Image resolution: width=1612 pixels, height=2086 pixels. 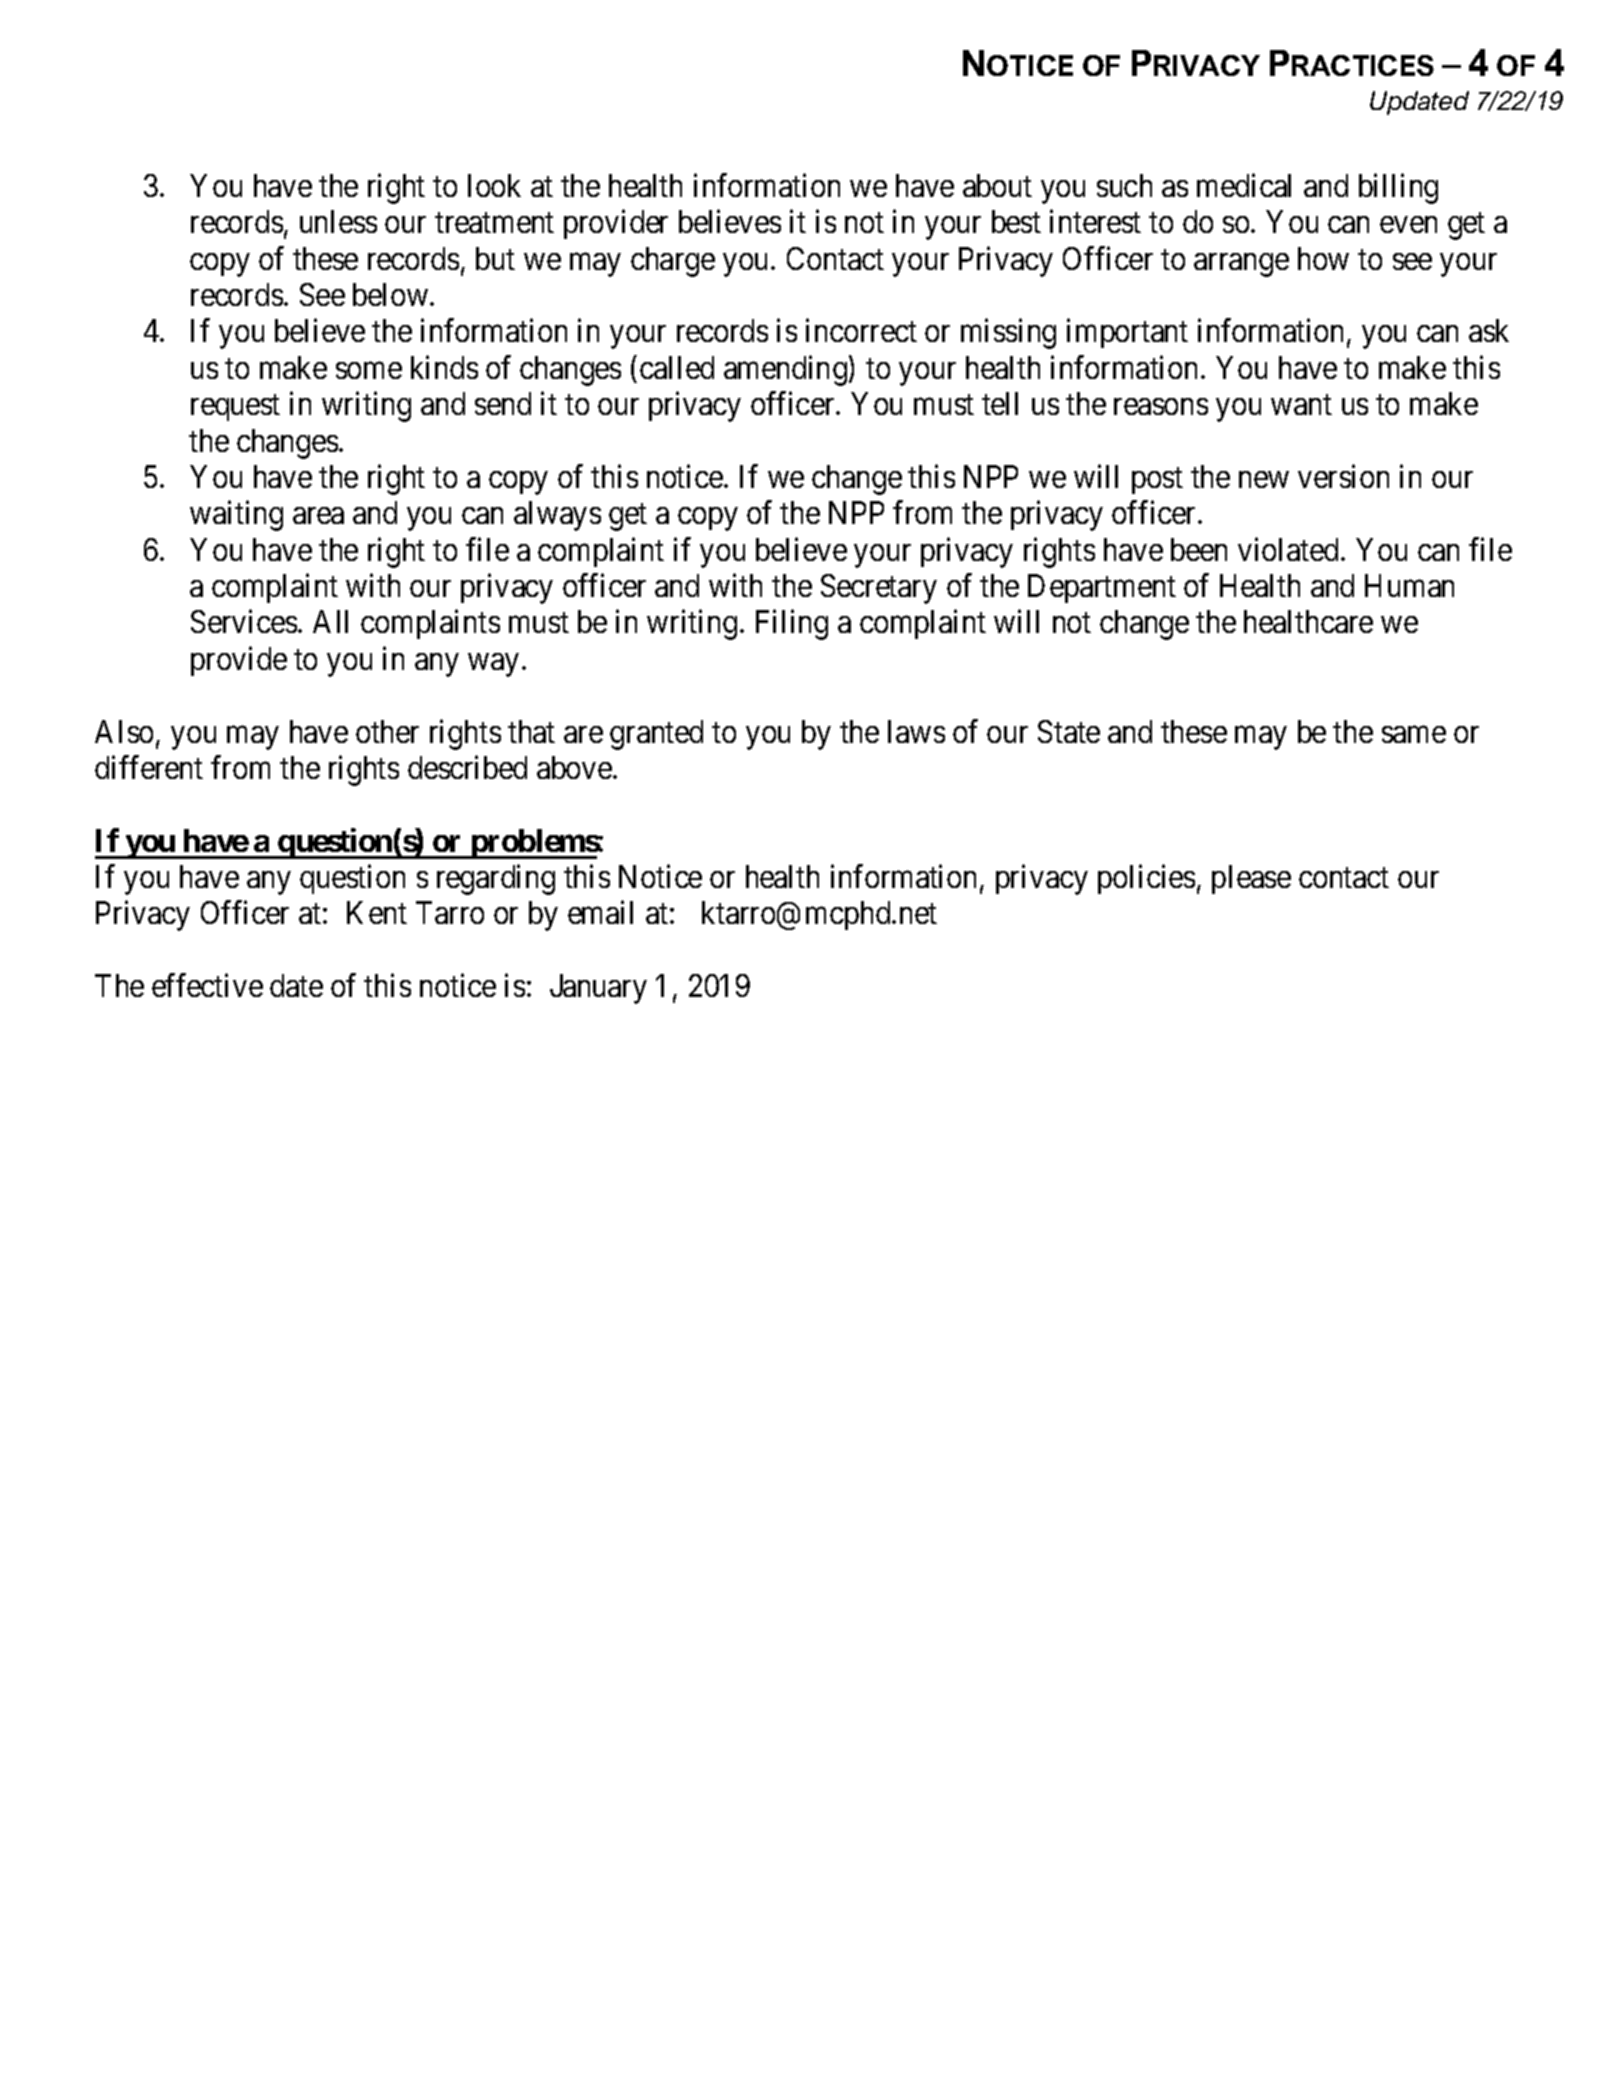 I want to click on even, so click(x=1408, y=225).
